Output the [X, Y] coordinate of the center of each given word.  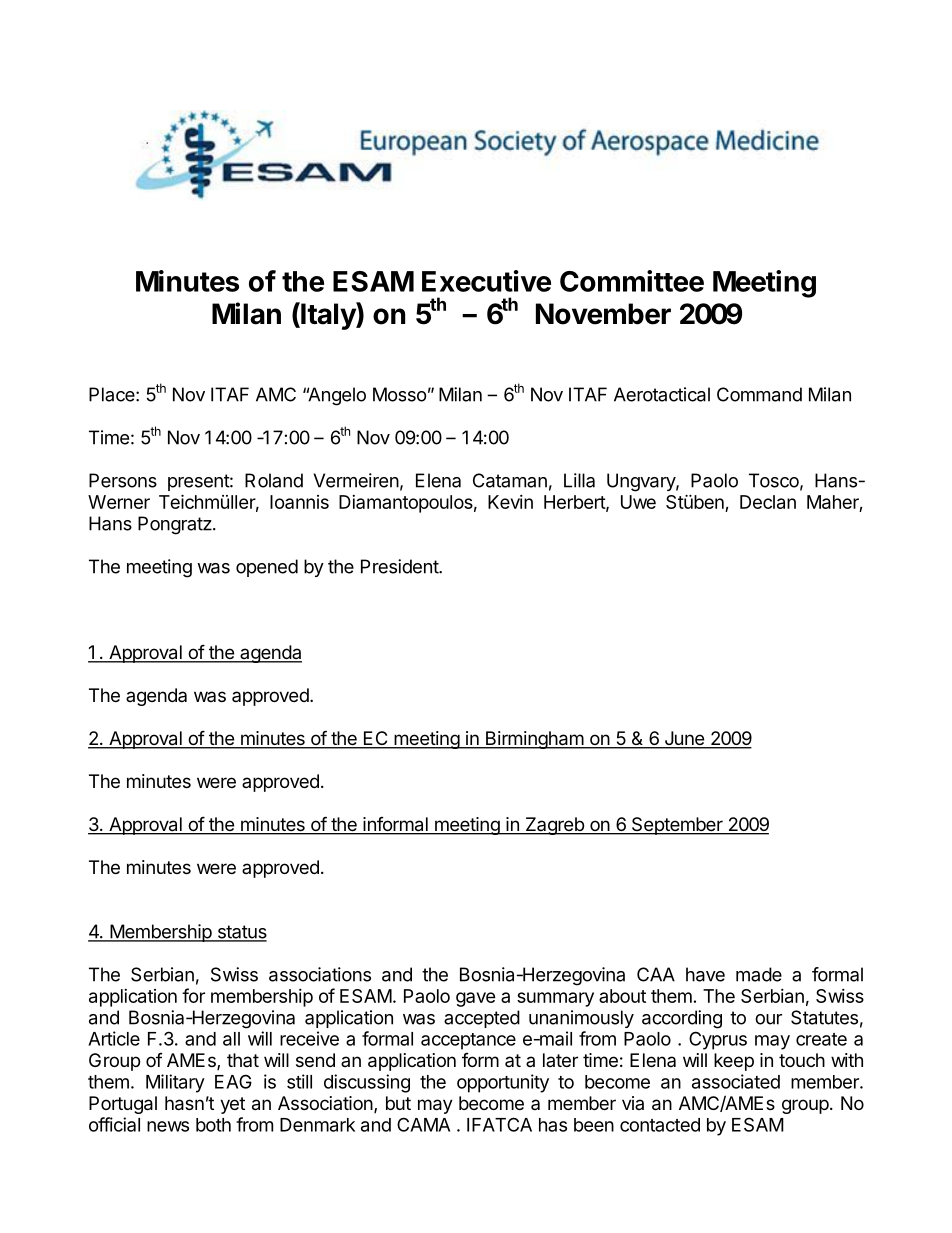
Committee [632, 281]
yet [232, 1105]
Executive [486, 281]
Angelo [336, 396]
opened [267, 568]
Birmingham [534, 740]
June [684, 739]
